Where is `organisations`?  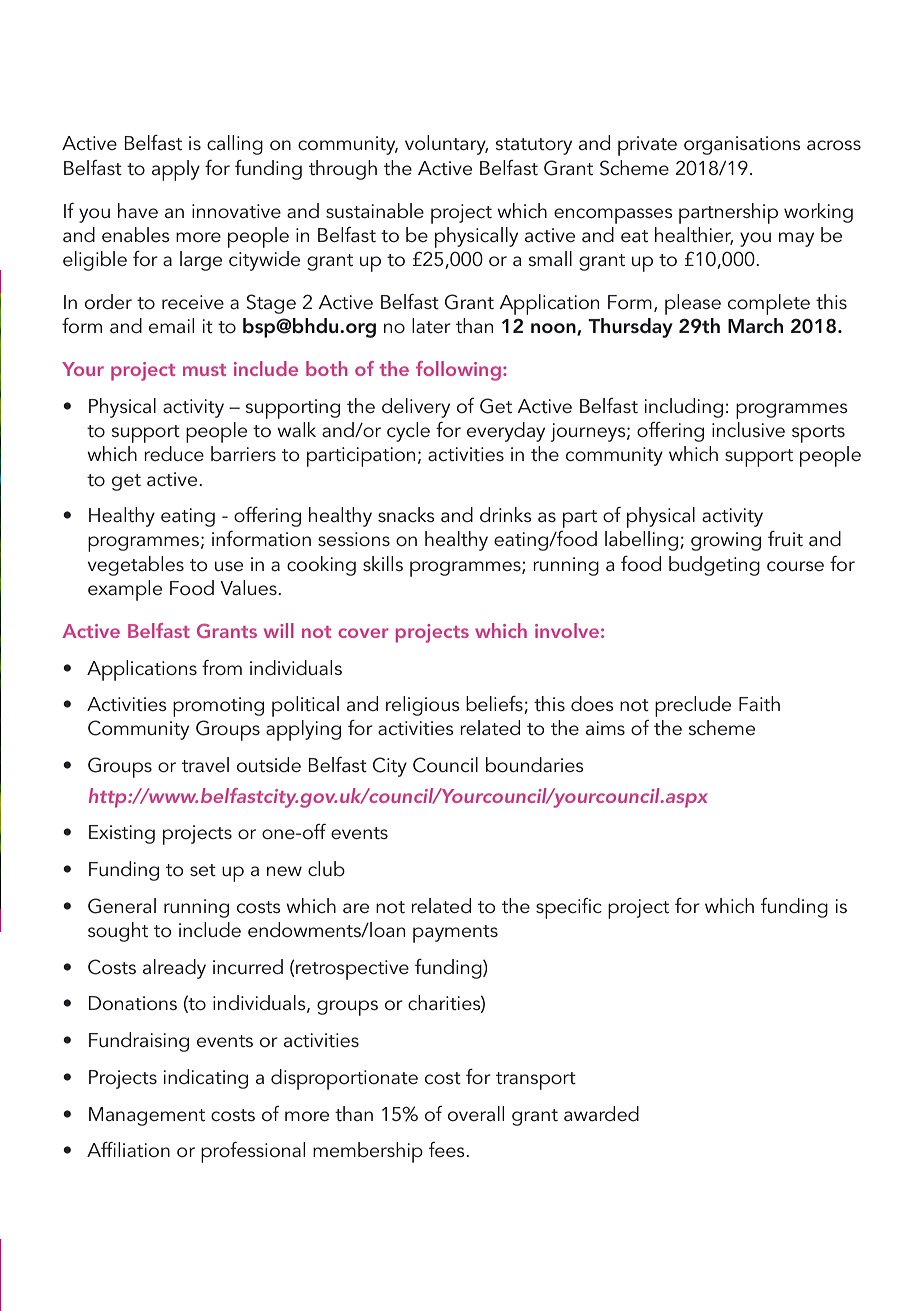
organisations is located at coordinates (742, 145).
